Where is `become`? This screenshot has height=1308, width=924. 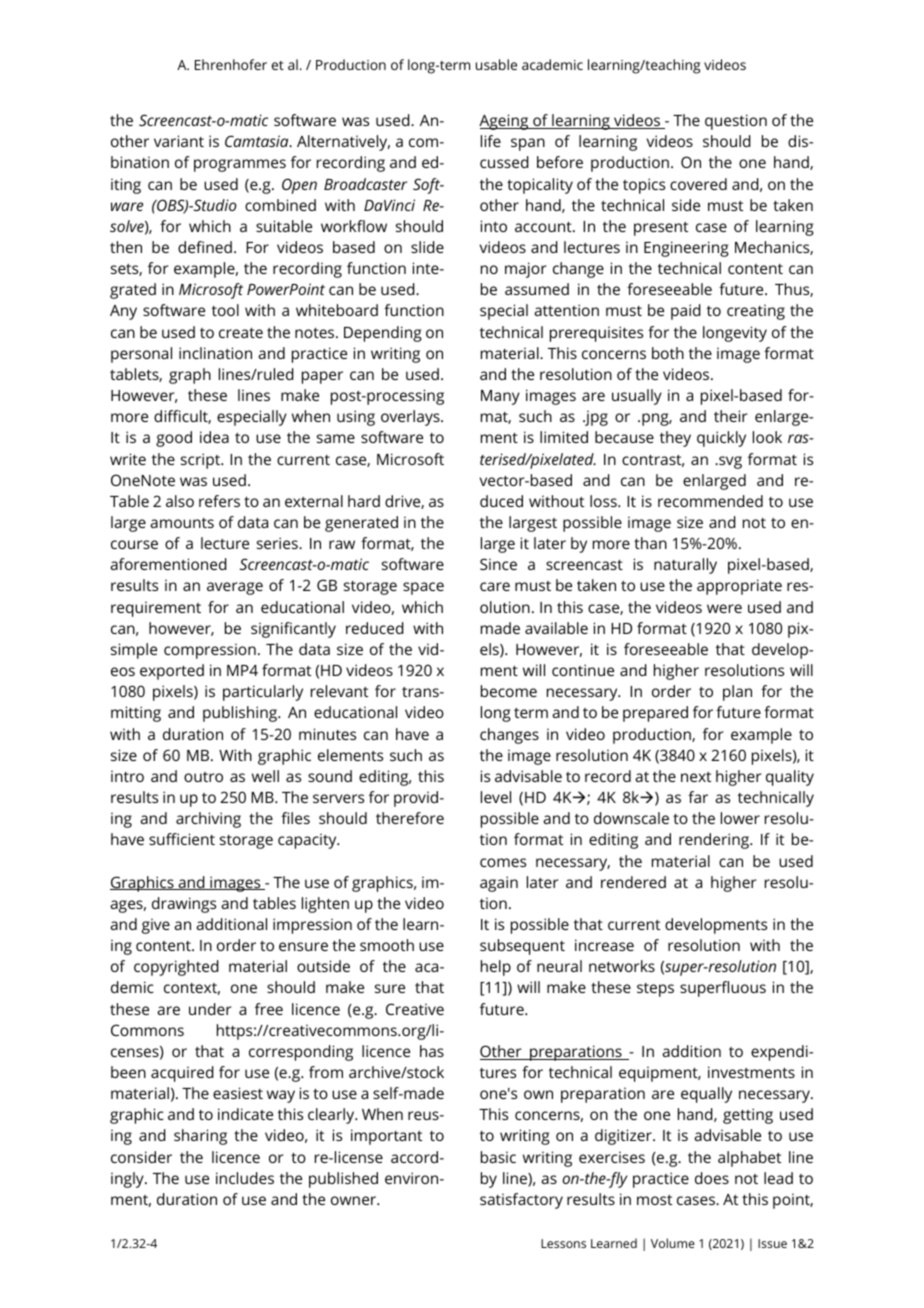 become is located at coordinates (509, 691).
